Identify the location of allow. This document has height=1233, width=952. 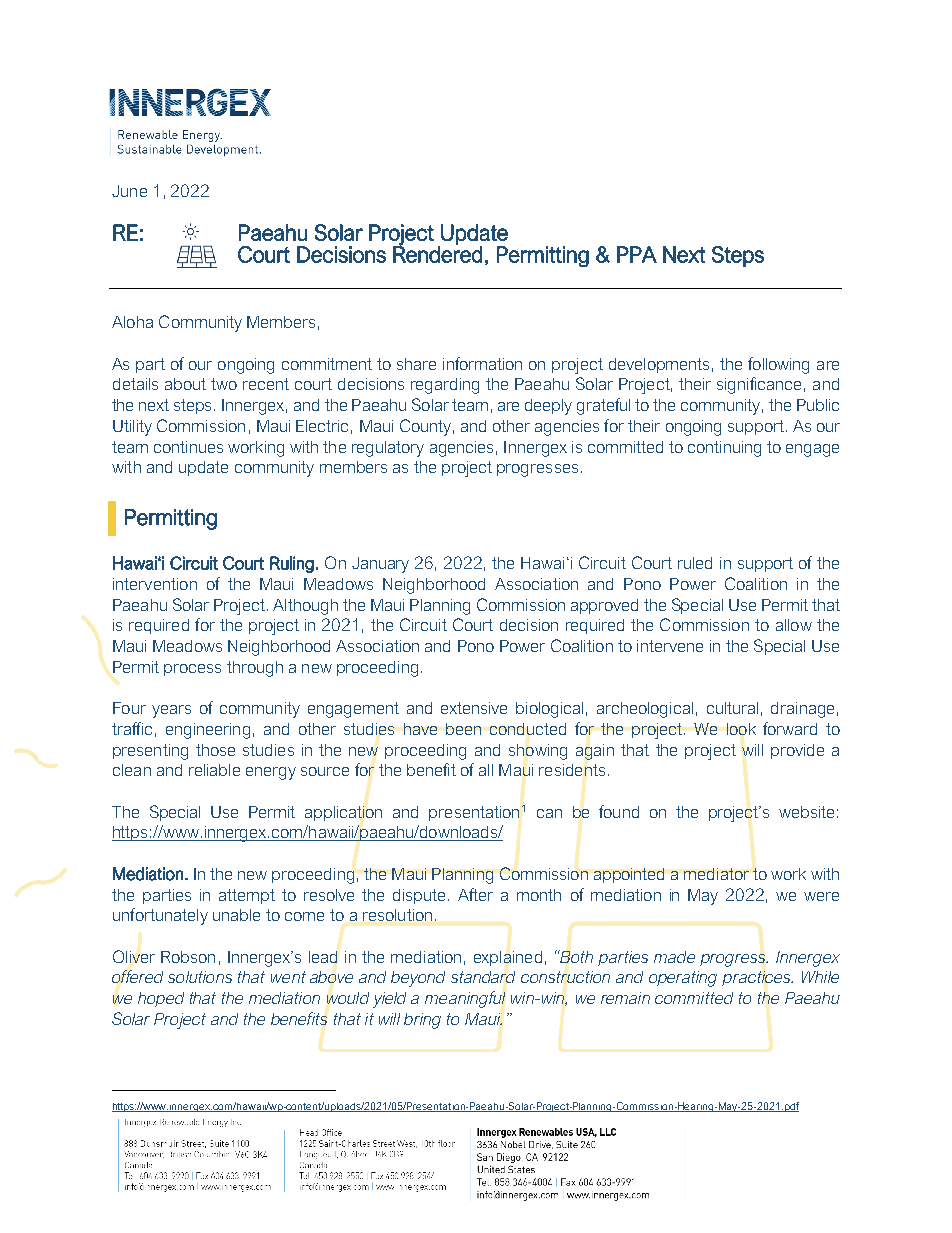
(794, 625).
